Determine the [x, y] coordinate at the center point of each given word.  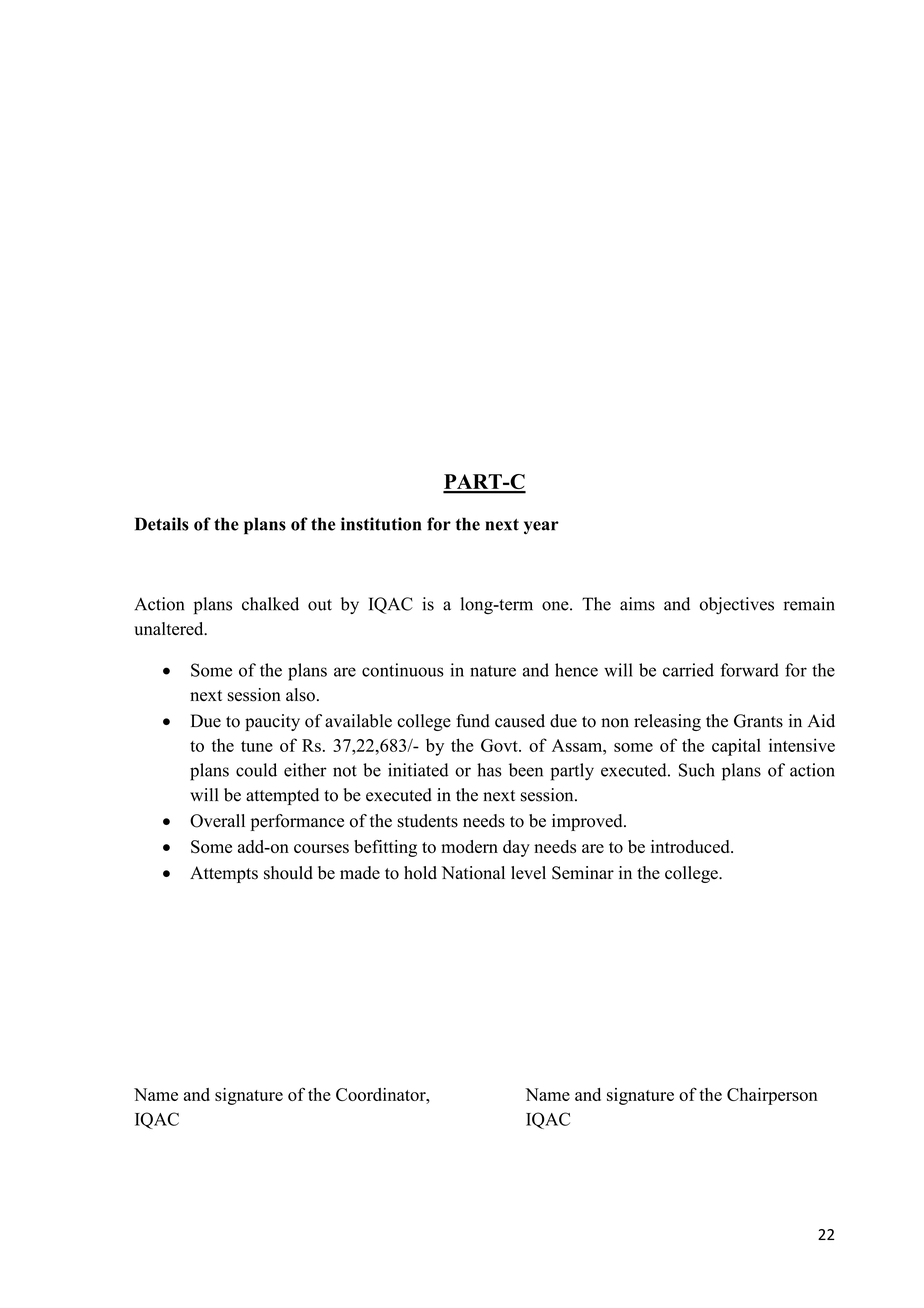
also [300, 695]
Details [162, 524]
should [288, 873]
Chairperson [772, 1096]
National [473, 873]
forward [749, 670]
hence [576, 670]
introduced [691, 847]
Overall [217, 821]
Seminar [583, 873]
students [428, 821]
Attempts [224, 874]
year [541, 527]
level [528, 873]
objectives [737, 606]
